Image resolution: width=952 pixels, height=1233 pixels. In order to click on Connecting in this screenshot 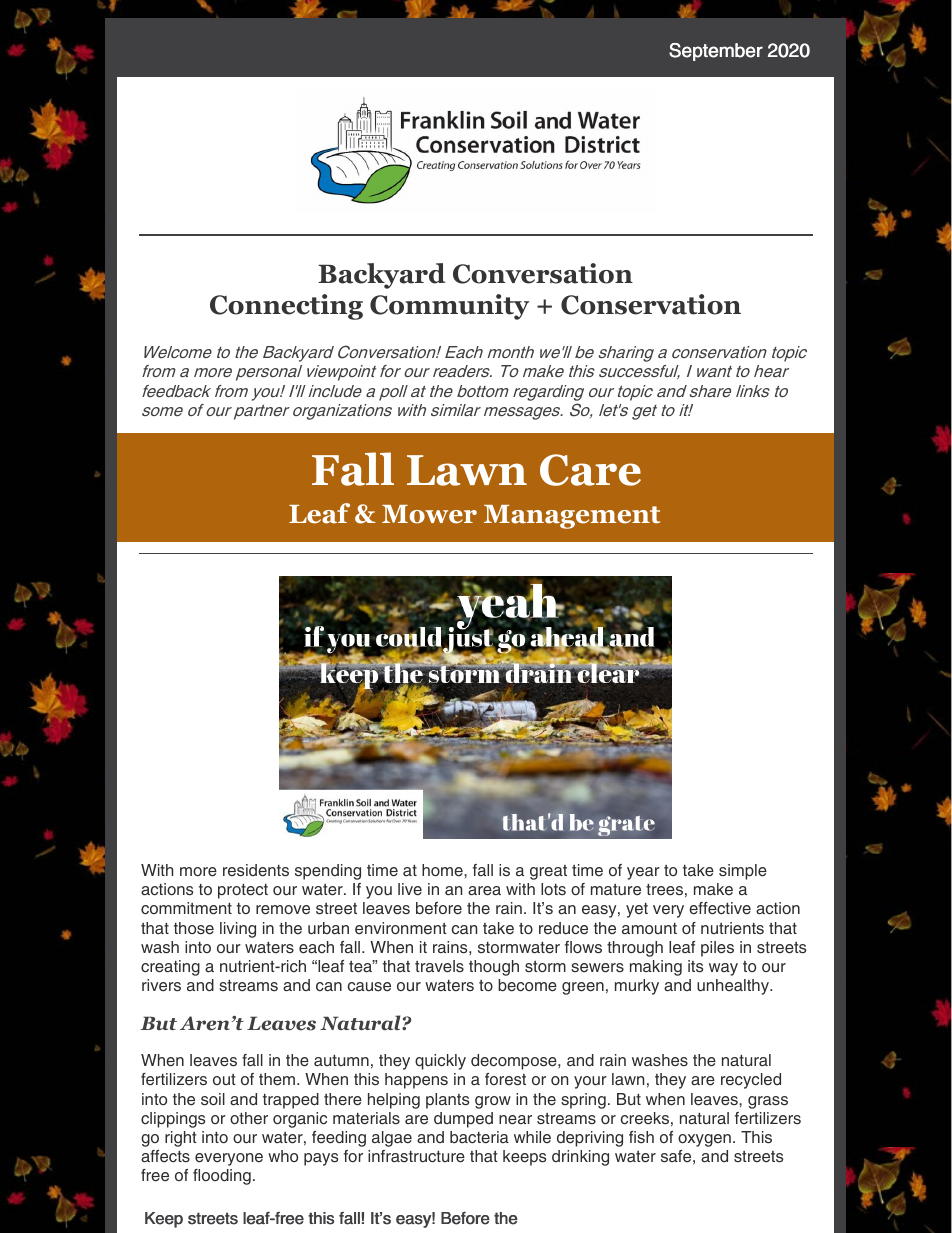, I will do `click(286, 307)`.
